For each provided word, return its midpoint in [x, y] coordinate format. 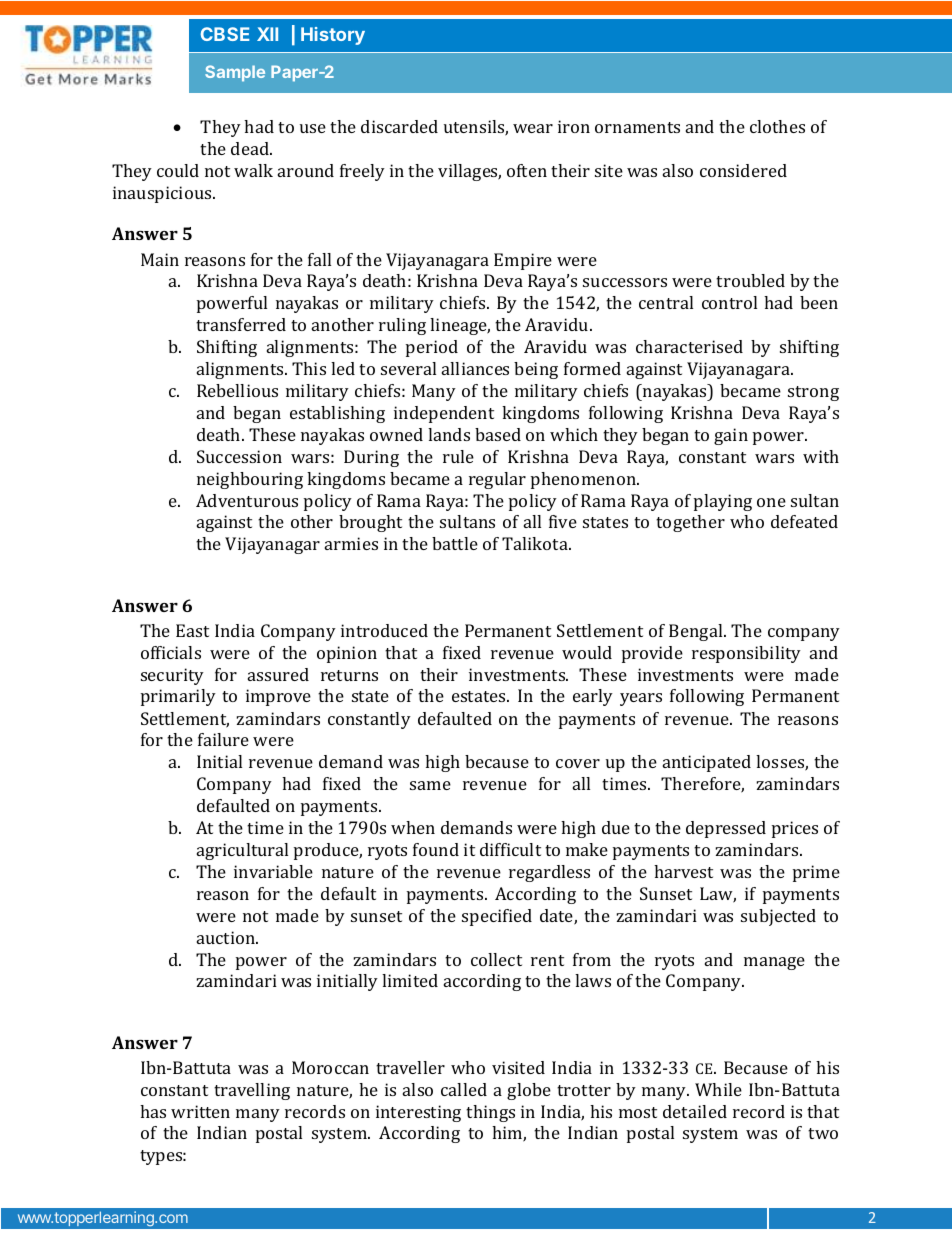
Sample [235, 73]
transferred [241, 324]
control [729, 302]
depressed [726, 829]
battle [455, 543]
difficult [510, 849]
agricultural [242, 851]
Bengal [697, 632]
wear [533, 128]
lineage [460, 326]
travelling [252, 1091]
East [192, 630]
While [718, 1089]
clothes [777, 126]
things [490, 1113]
